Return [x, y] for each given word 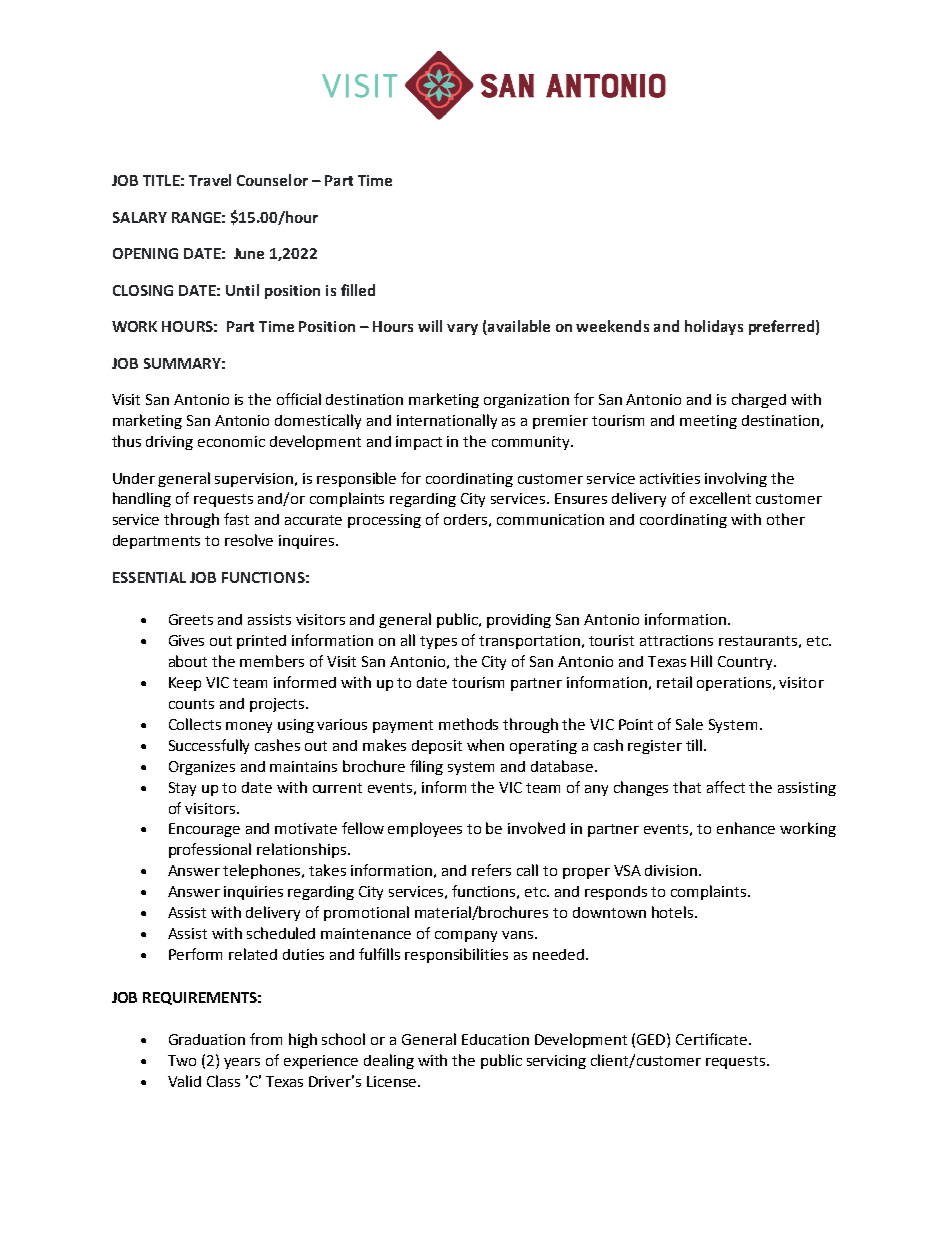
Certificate [713, 1039]
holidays [714, 327]
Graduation [207, 1039]
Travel [210, 180]
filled [358, 290]
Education [495, 1039]
